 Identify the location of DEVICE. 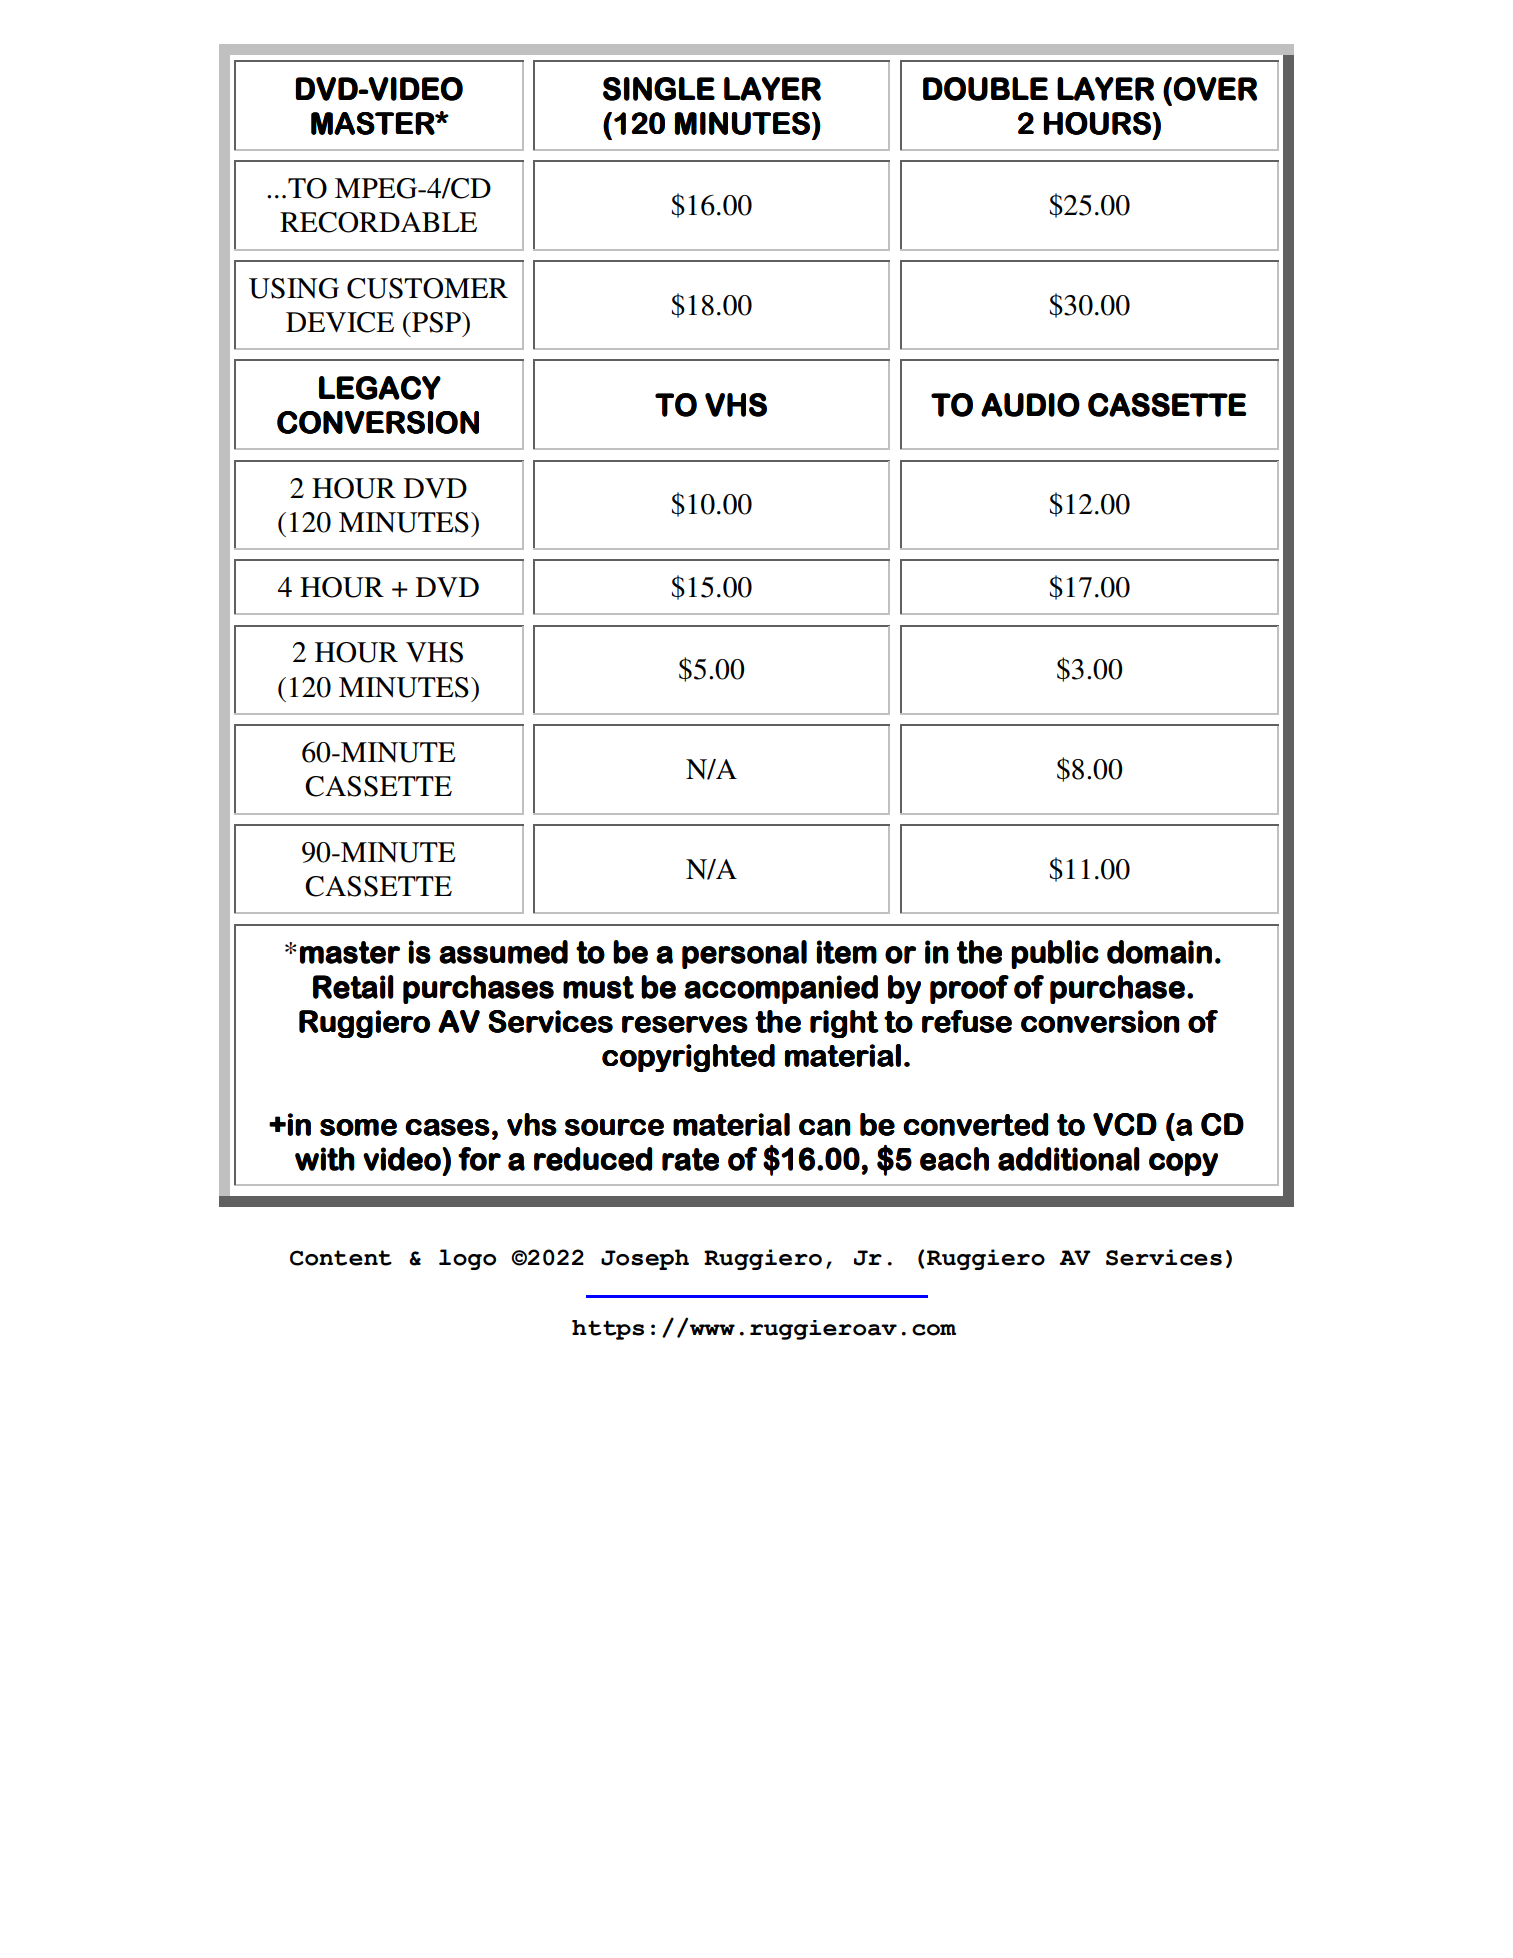
(340, 322).
